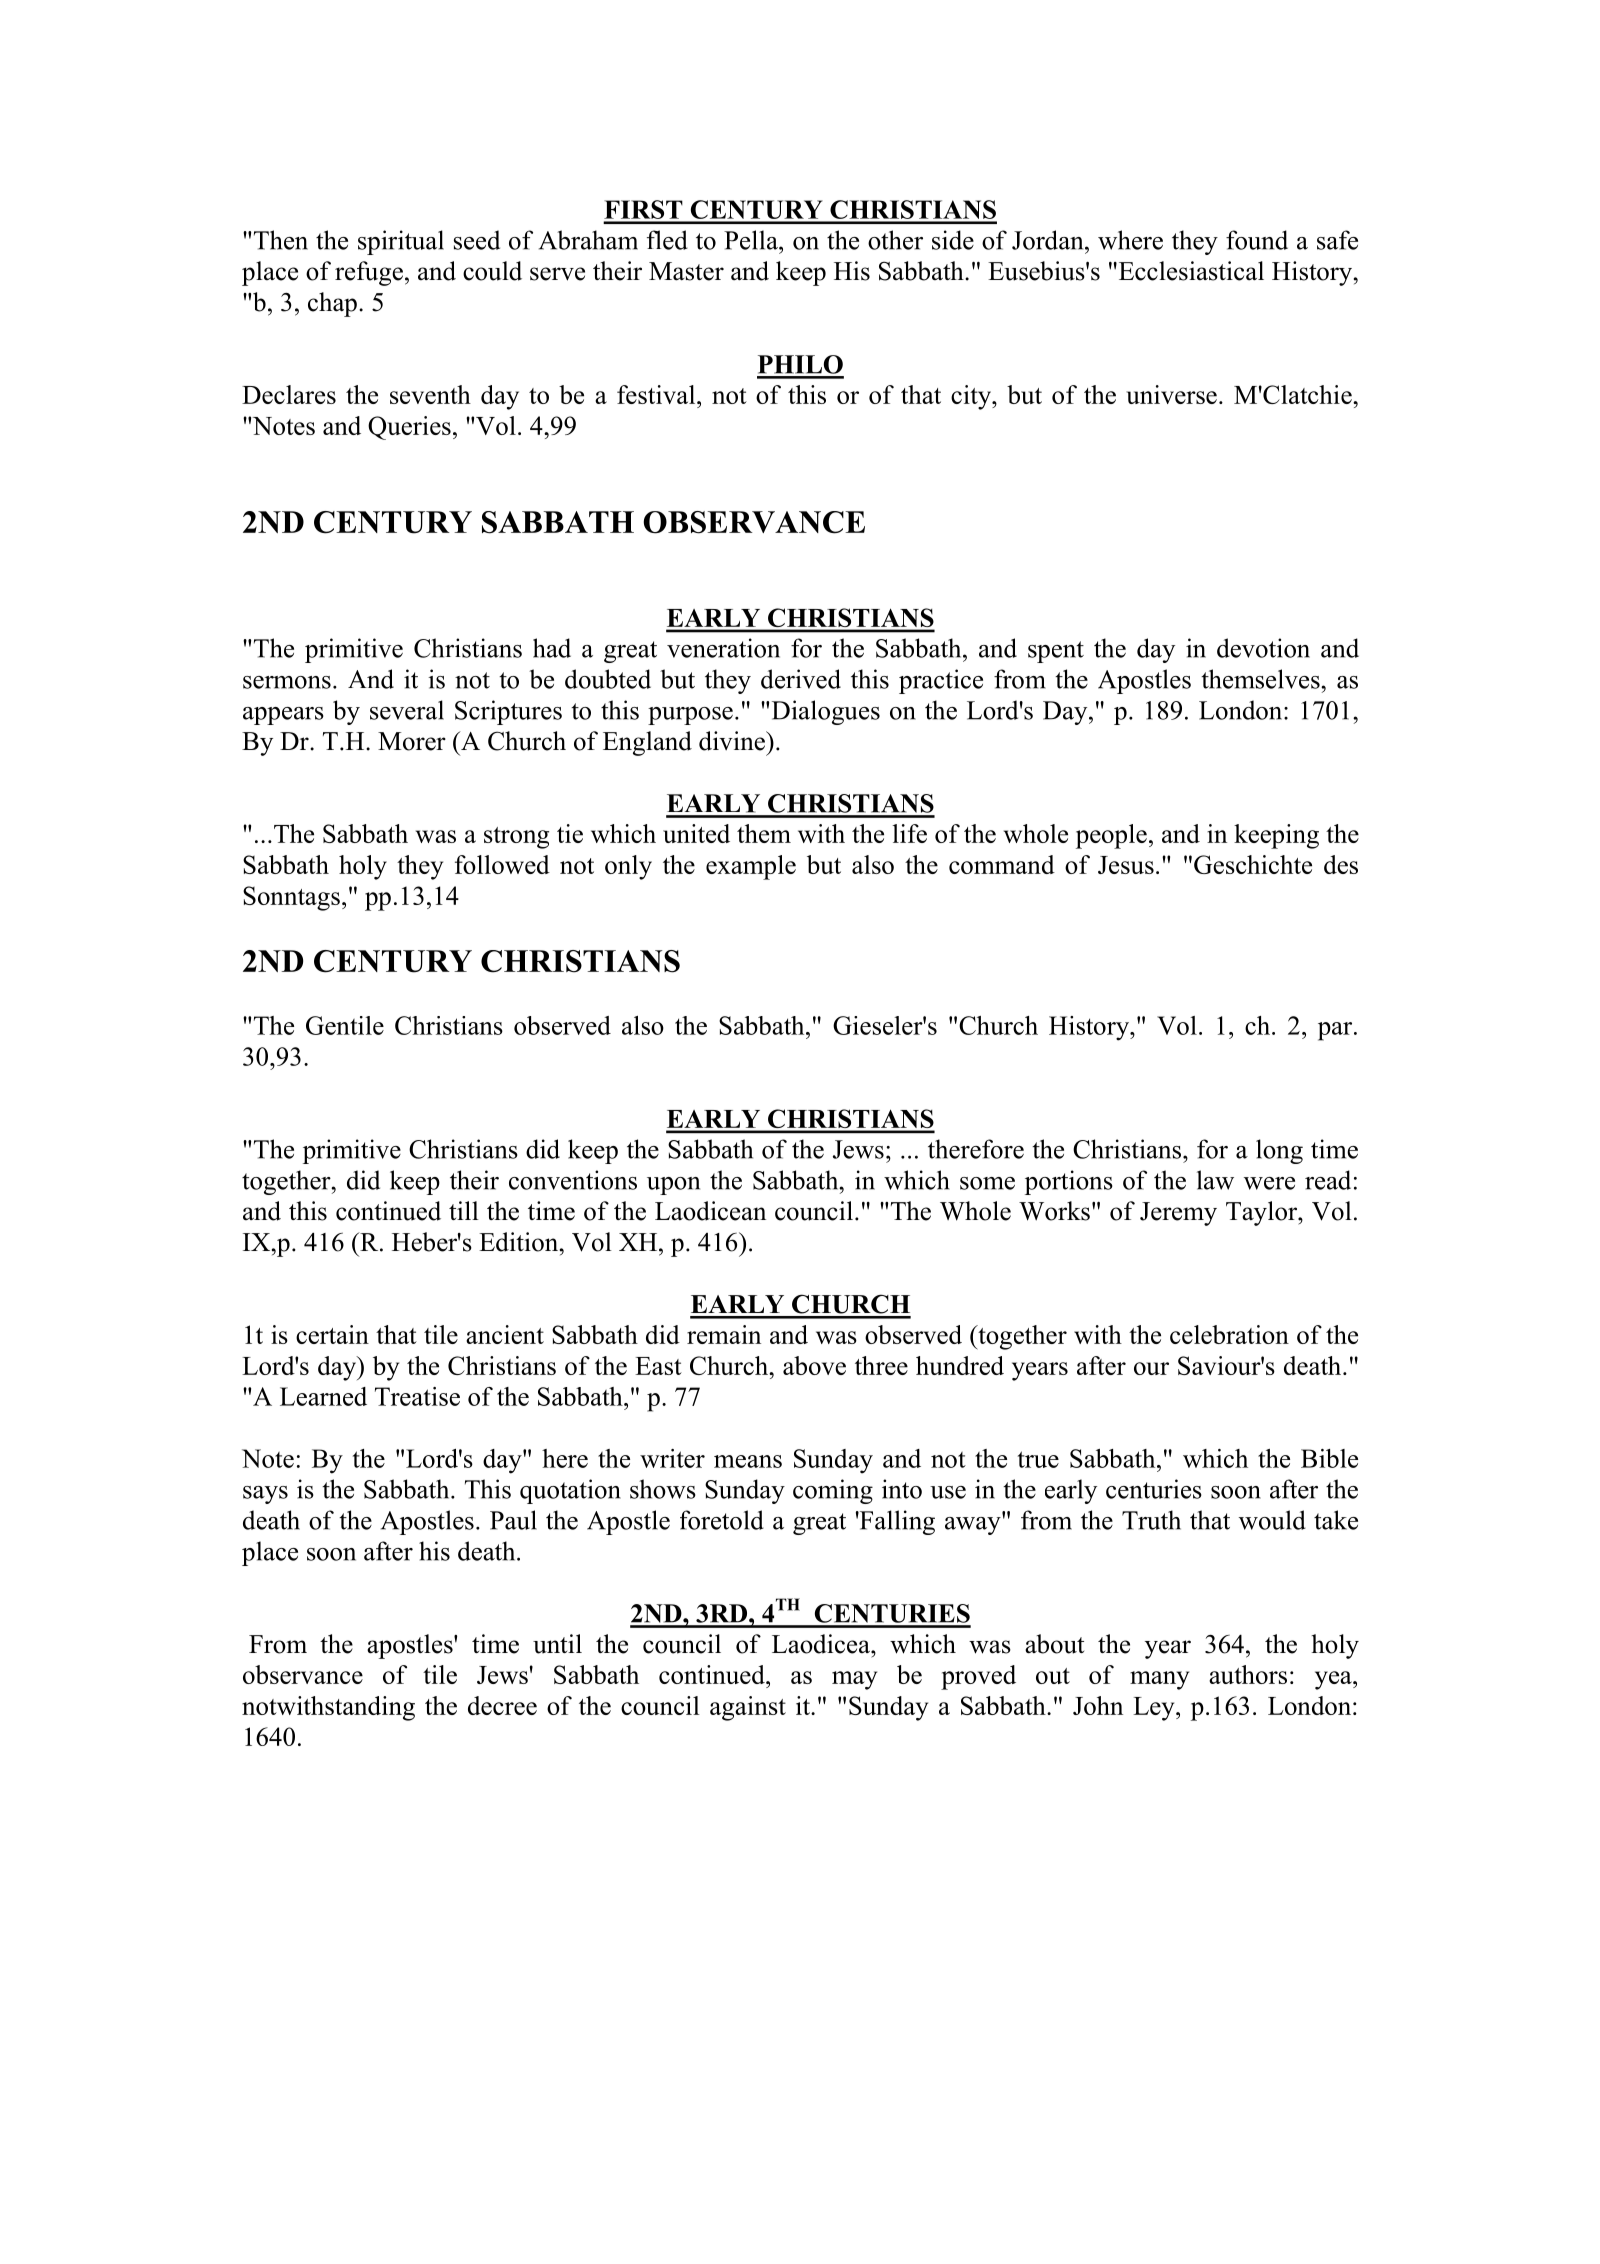  I want to click on Treatise, so click(417, 1396).
